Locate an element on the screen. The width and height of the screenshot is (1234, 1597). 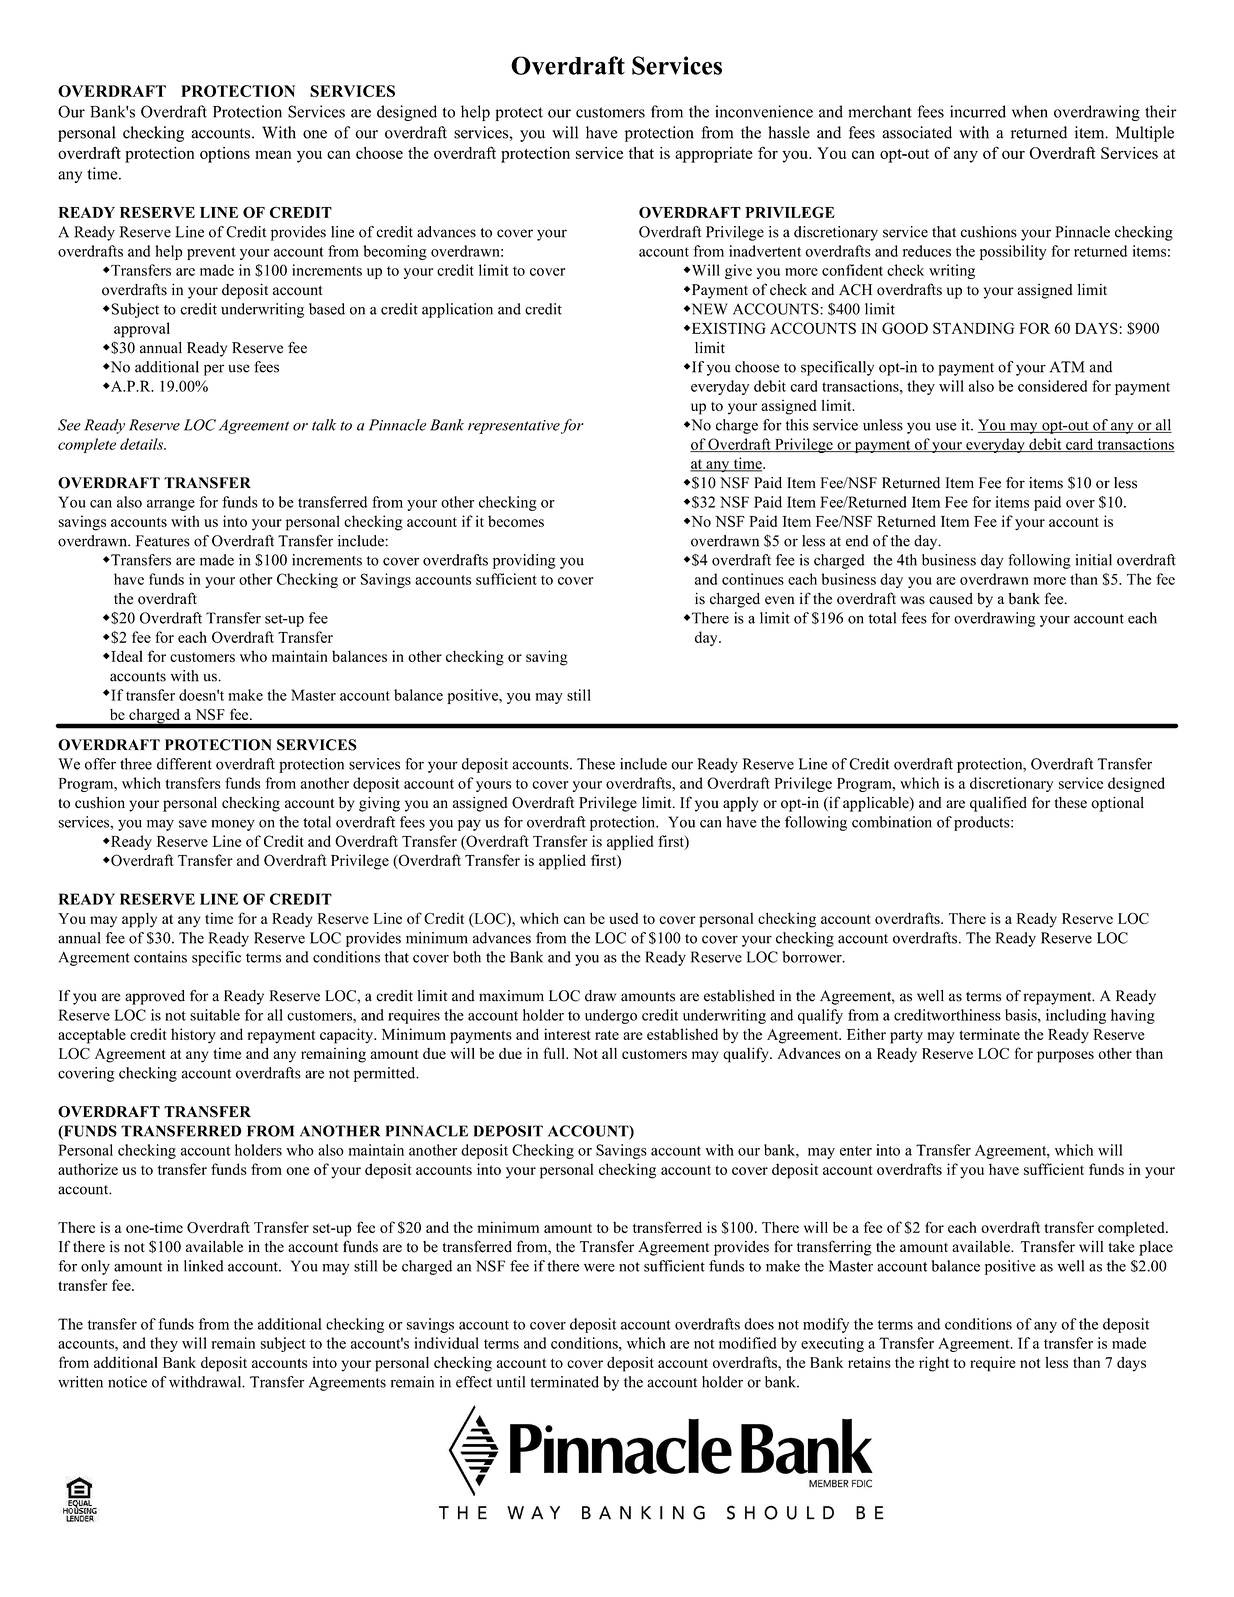
appropriate is located at coordinates (714, 155).
